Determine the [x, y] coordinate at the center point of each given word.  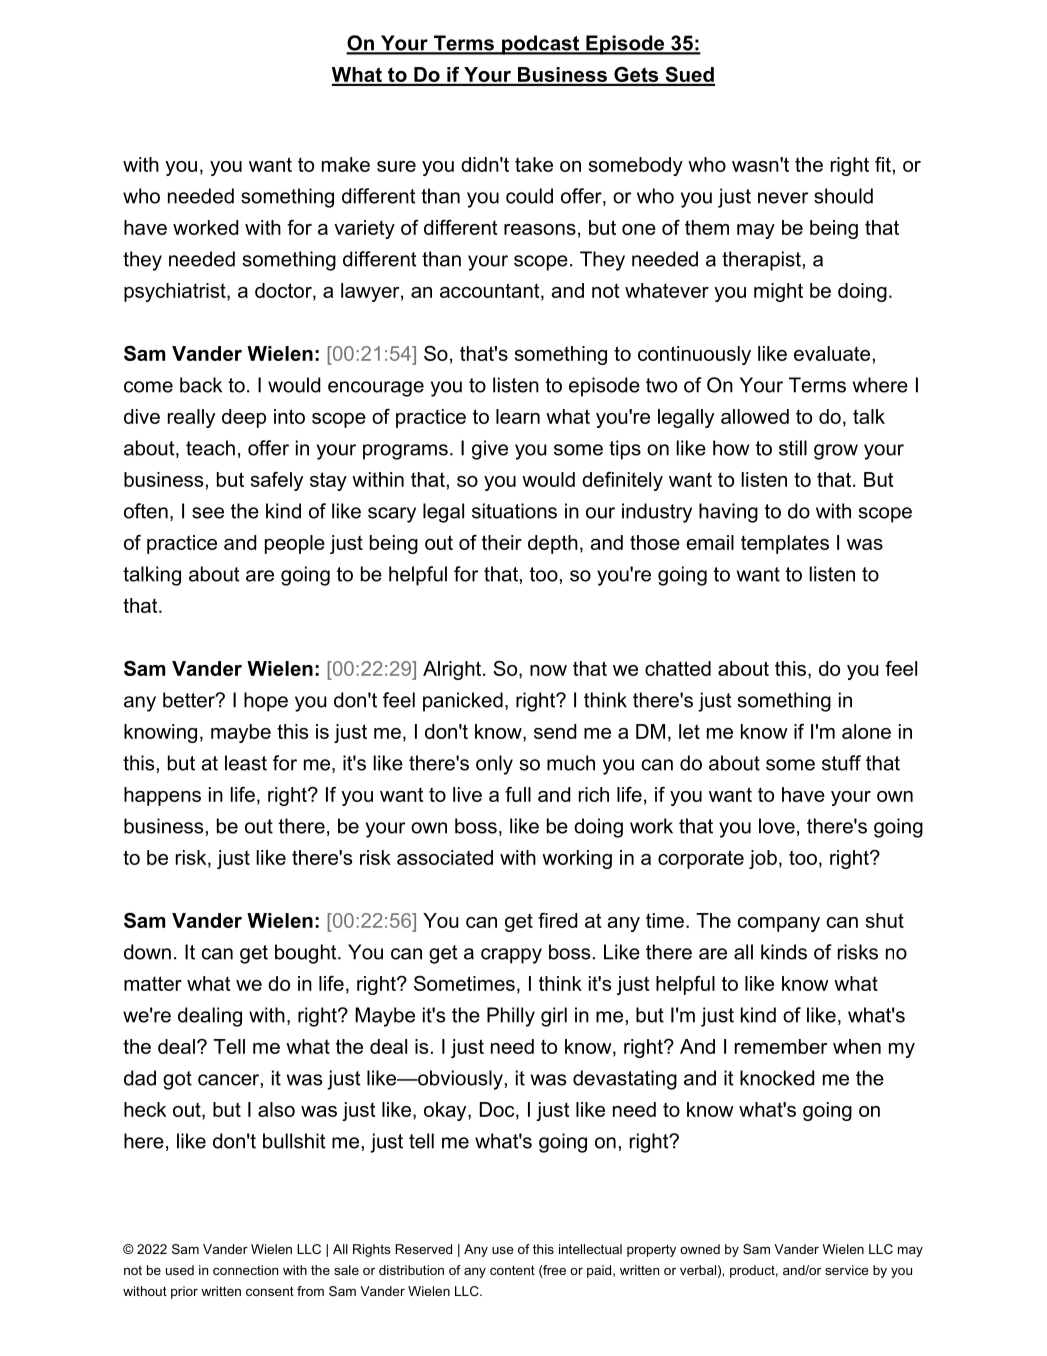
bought [307, 954]
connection [245, 1270]
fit [883, 164]
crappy [511, 956]
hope [266, 702]
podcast [541, 45]
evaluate [832, 353]
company [779, 924]
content [512, 1270]
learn [518, 416]
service [847, 1270]
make [346, 164]
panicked [463, 702]
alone [866, 731]
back [201, 385]
